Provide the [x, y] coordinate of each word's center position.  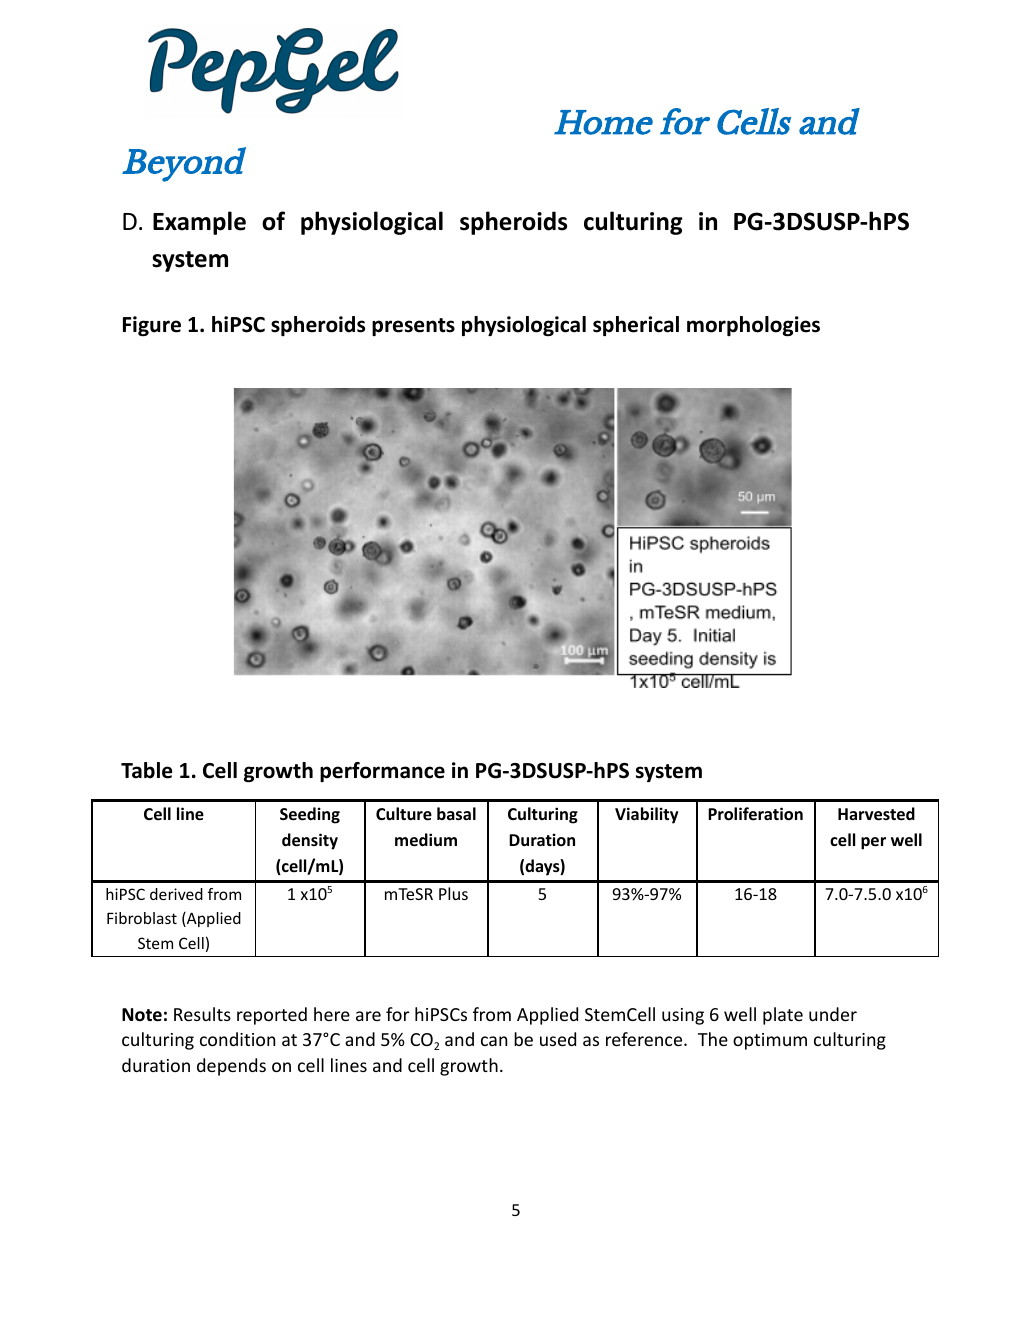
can [494, 1041]
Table [146, 770]
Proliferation [755, 814]
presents [413, 327]
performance [382, 772]
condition [237, 1039]
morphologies [753, 326]
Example [199, 223]
